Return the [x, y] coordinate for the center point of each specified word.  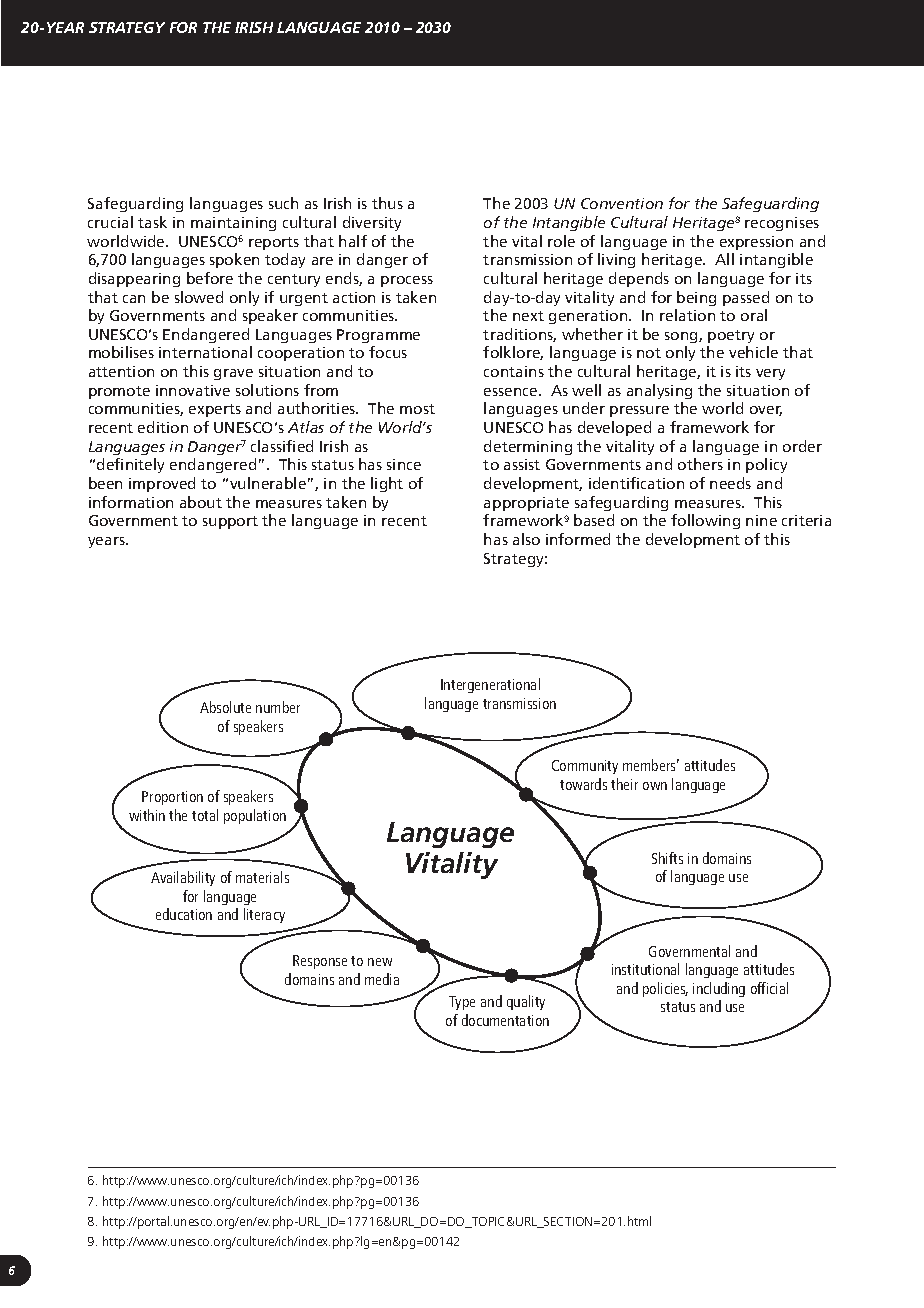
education [184, 914]
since [404, 464]
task [152, 222]
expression [756, 243]
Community [585, 767]
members [651, 765]
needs [730, 483]
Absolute [225, 707]
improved [162, 484]
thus [387, 203]
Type [462, 1003]
